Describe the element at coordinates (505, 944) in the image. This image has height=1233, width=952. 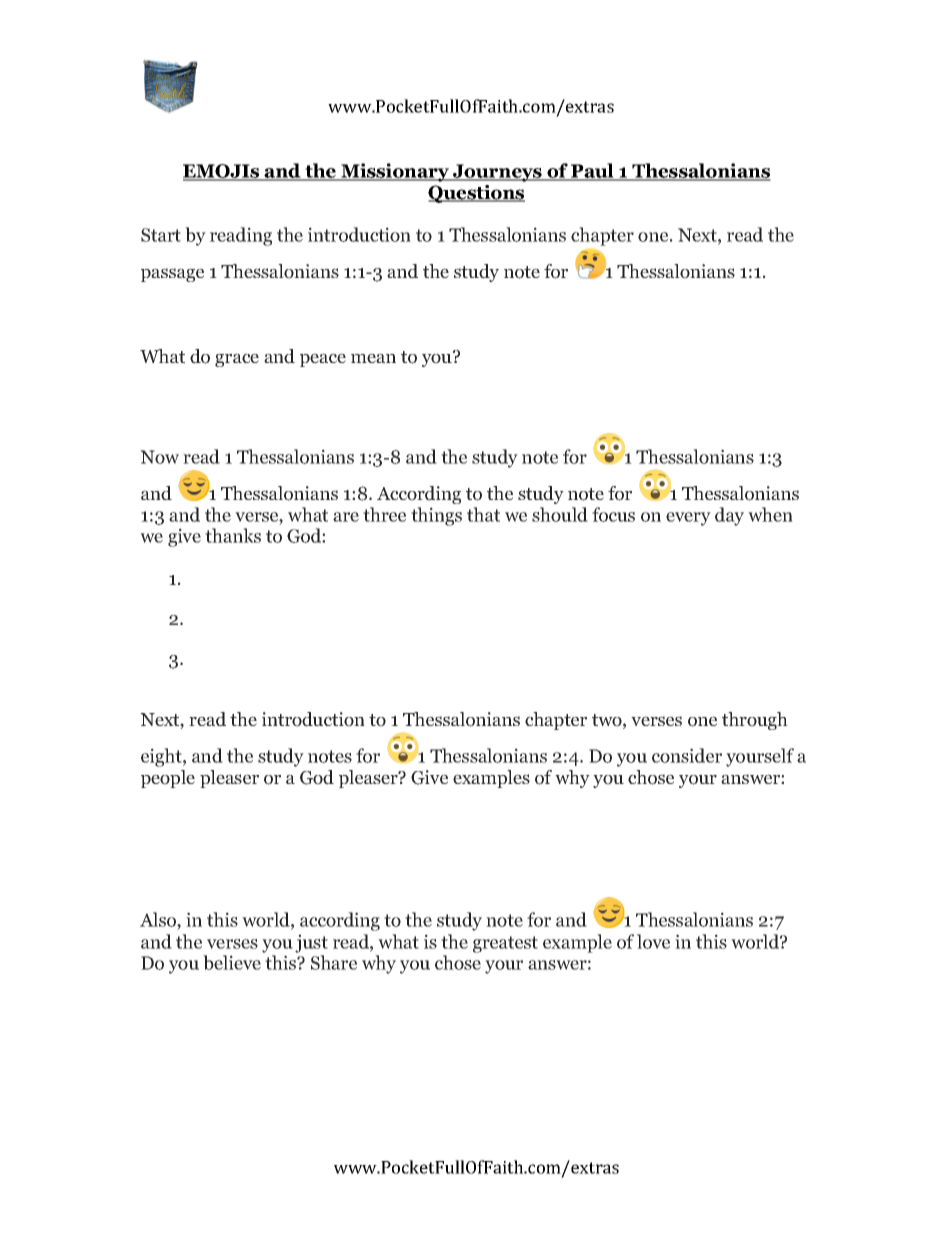
I see `greatest` at that location.
